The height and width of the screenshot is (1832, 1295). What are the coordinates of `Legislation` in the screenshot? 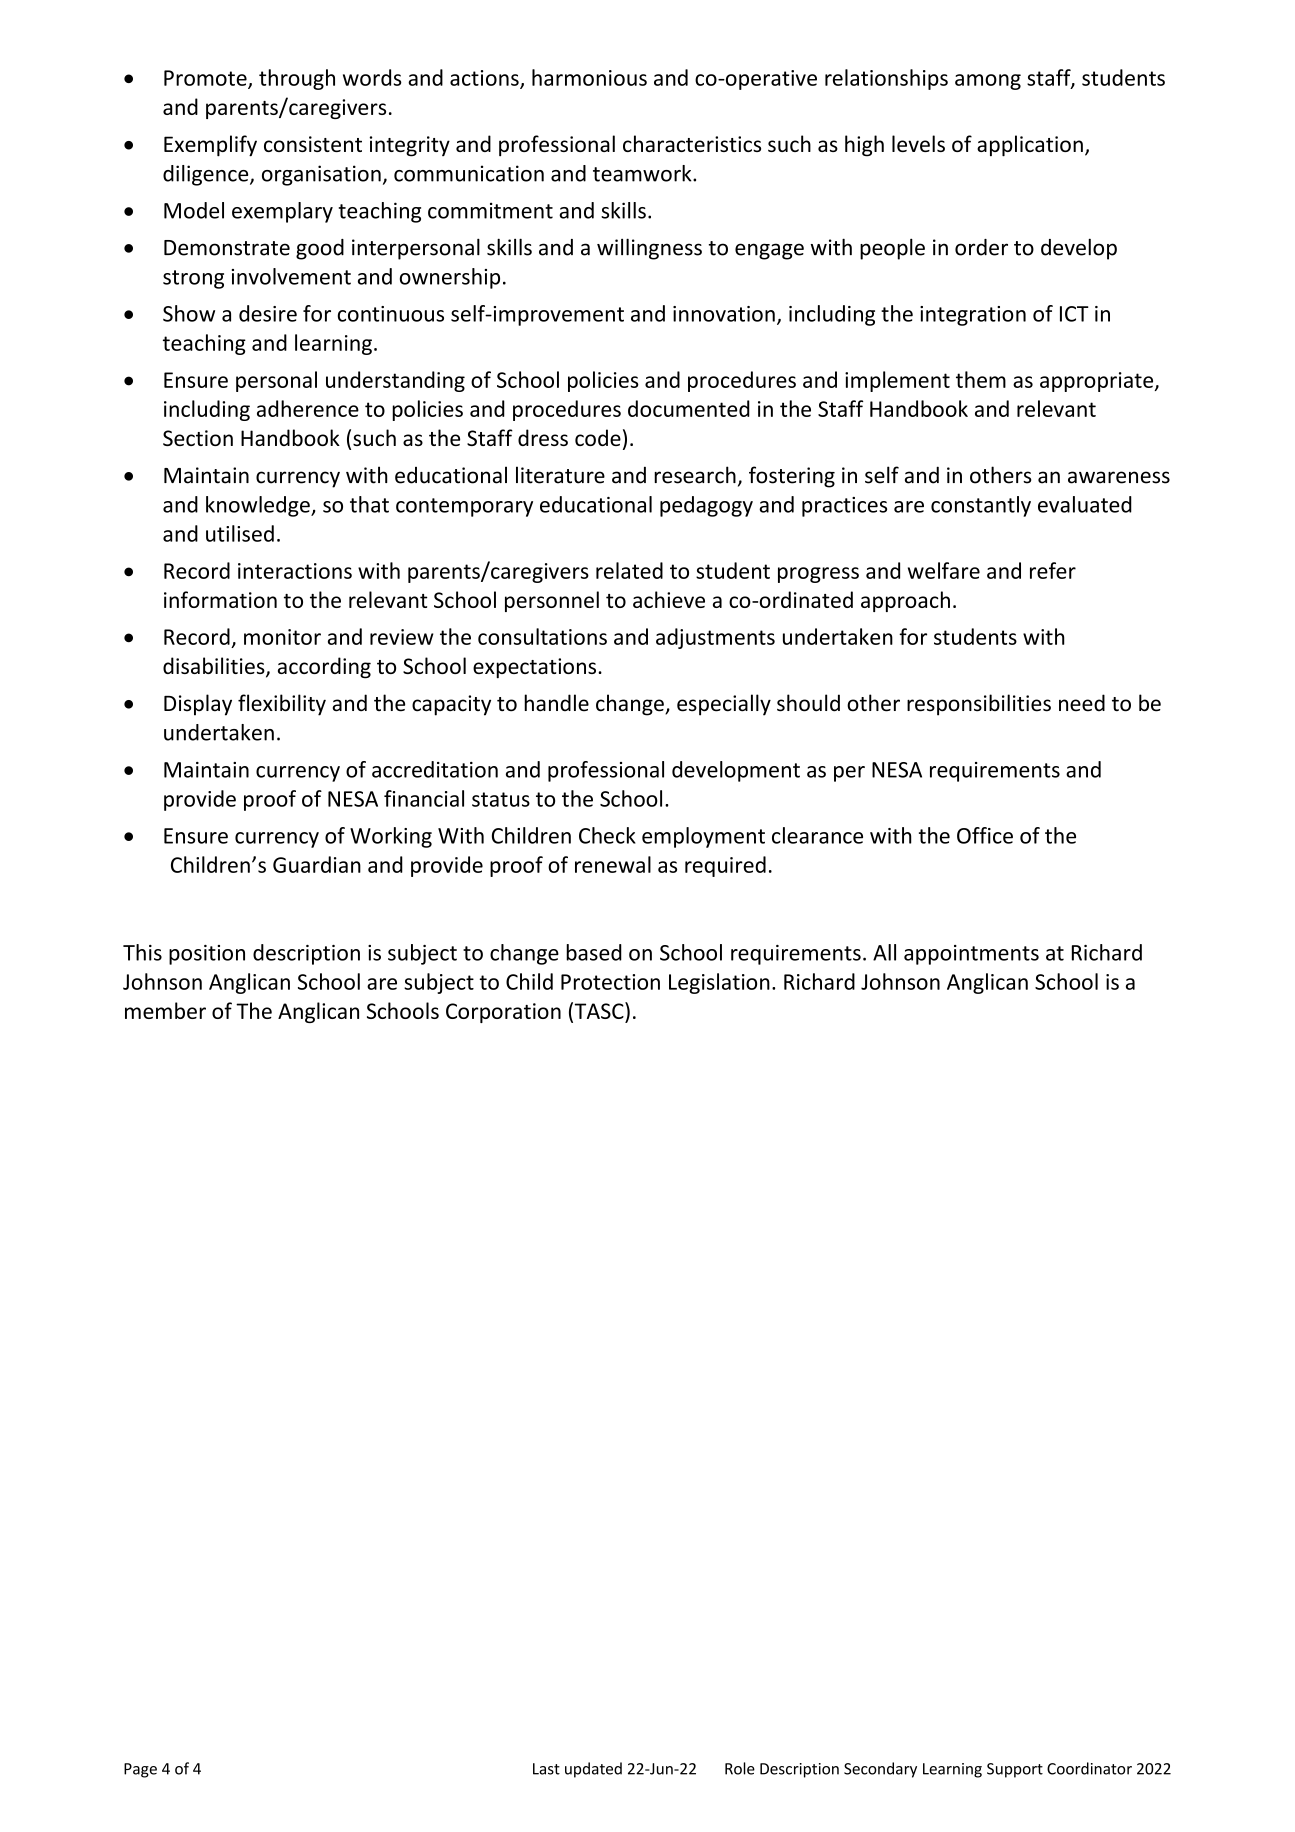 It's located at (719, 983).
